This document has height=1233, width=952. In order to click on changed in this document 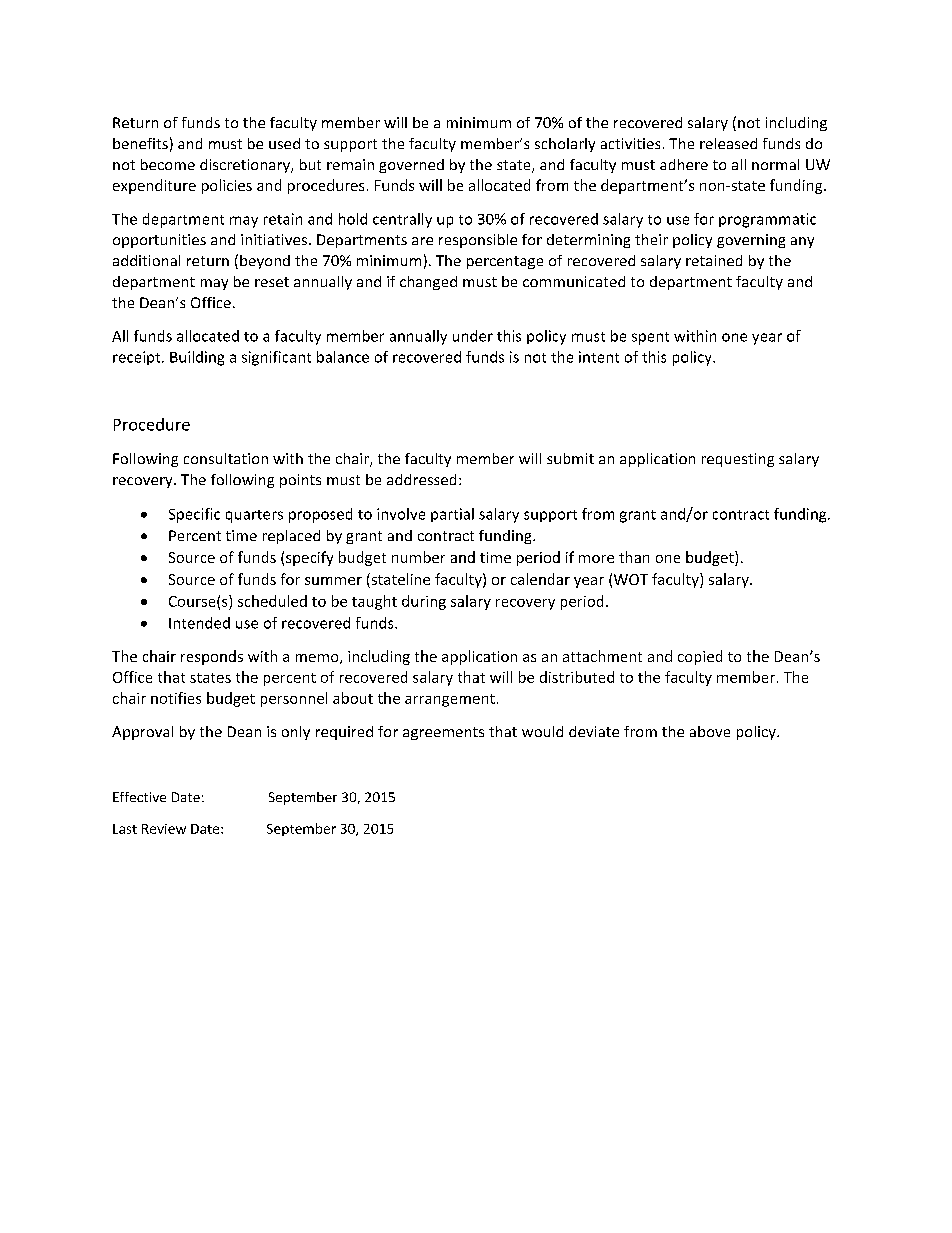, I will do `click(428, 283)`.
